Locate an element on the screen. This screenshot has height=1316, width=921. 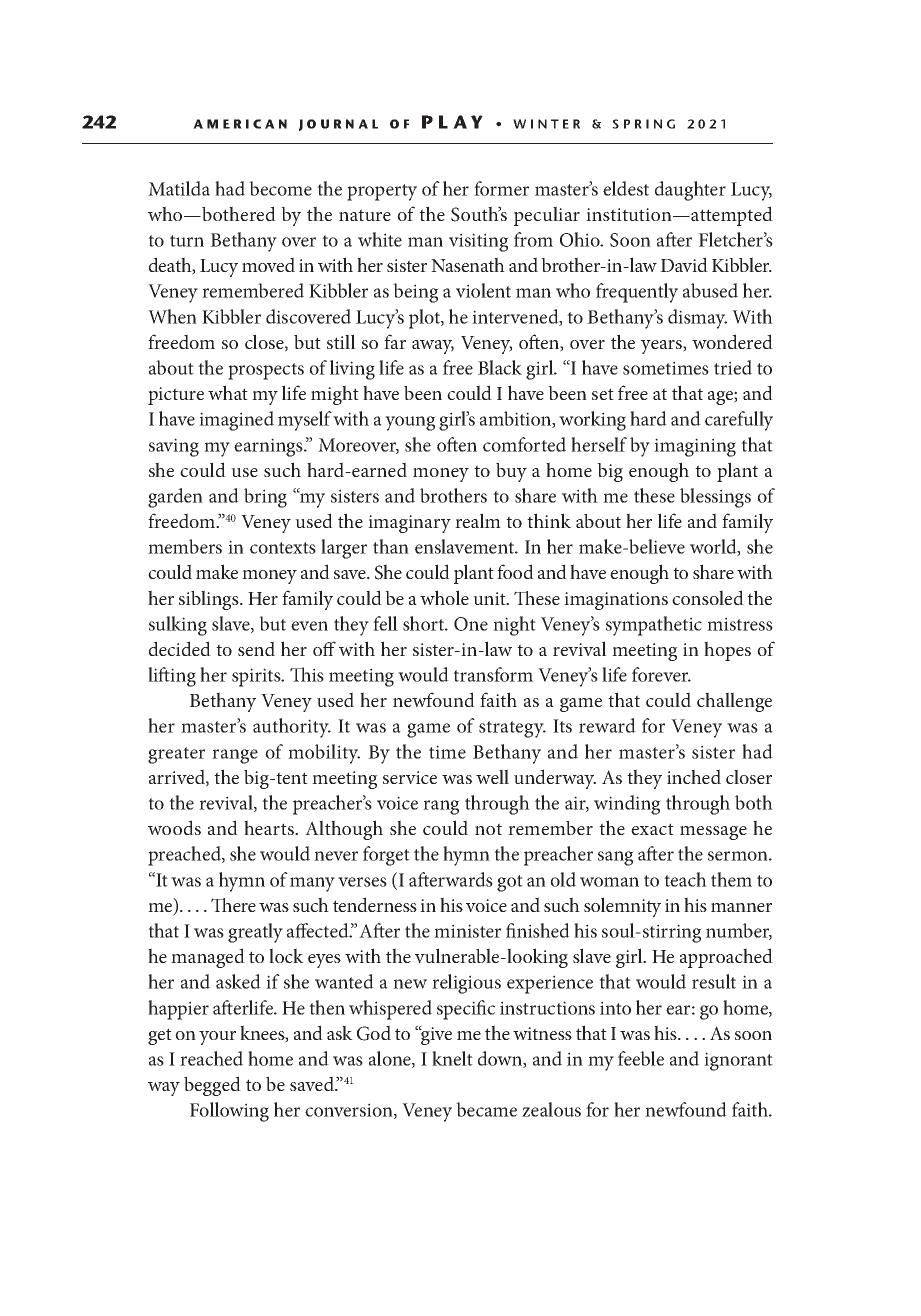
bring is located at coordinates (265, 498).
